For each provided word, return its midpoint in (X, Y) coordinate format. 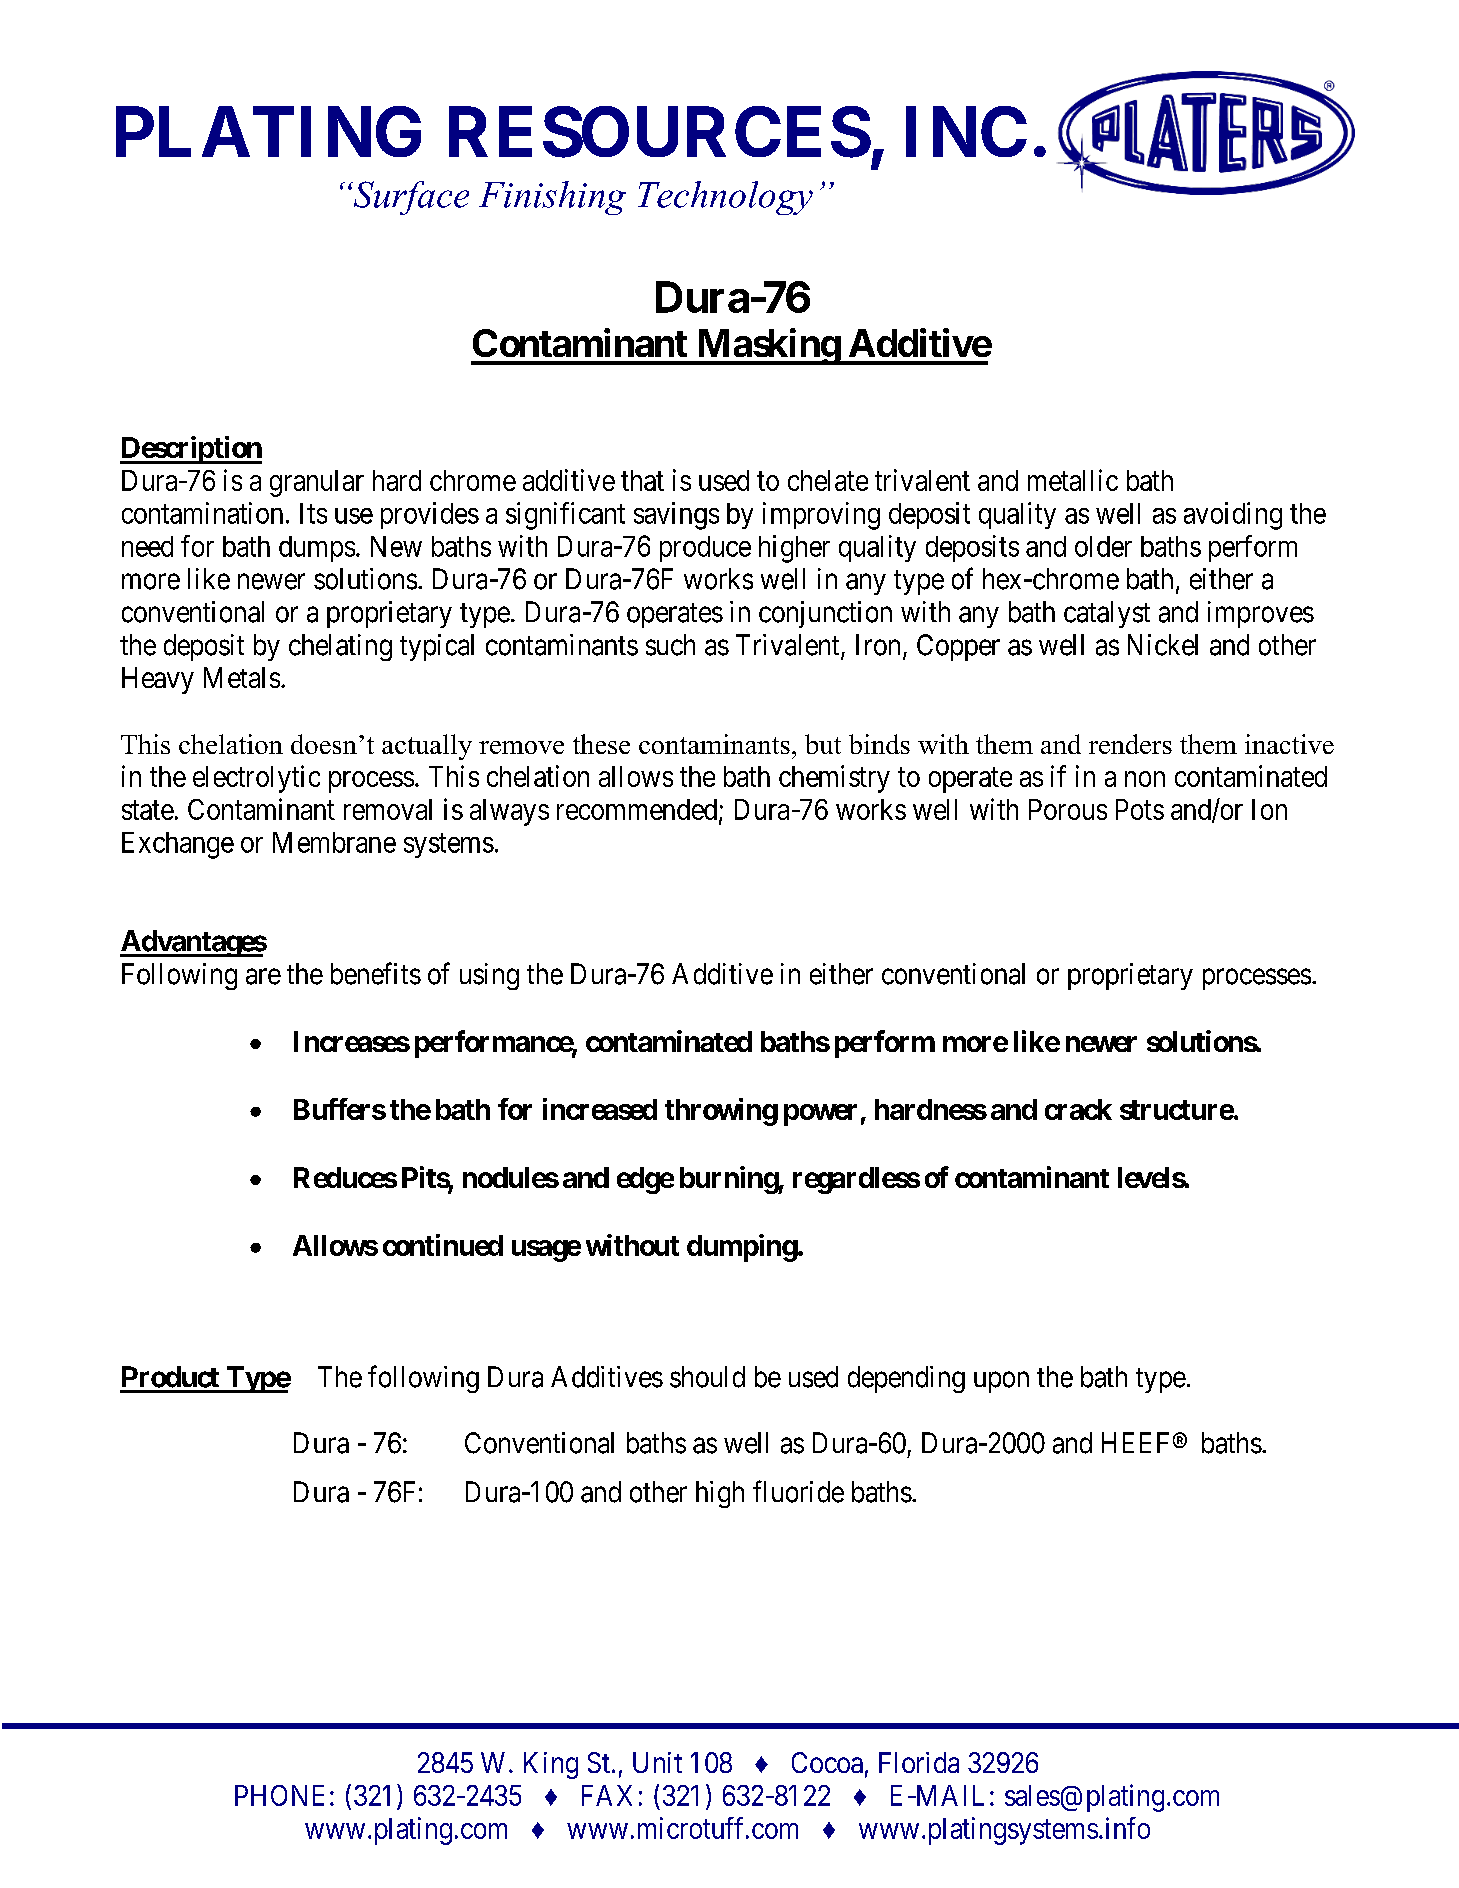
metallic (1073, 480)
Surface (410, 198)
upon (1001, 1382)
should (707, 1377)
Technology (725, 198)
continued (443, 1245)
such (670, 645)
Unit (657, 1762)
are (263, 977)
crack (1078, 1109)
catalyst (1107, 614)
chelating (340, 647)
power (820, 1115)
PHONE (279, 1795)
